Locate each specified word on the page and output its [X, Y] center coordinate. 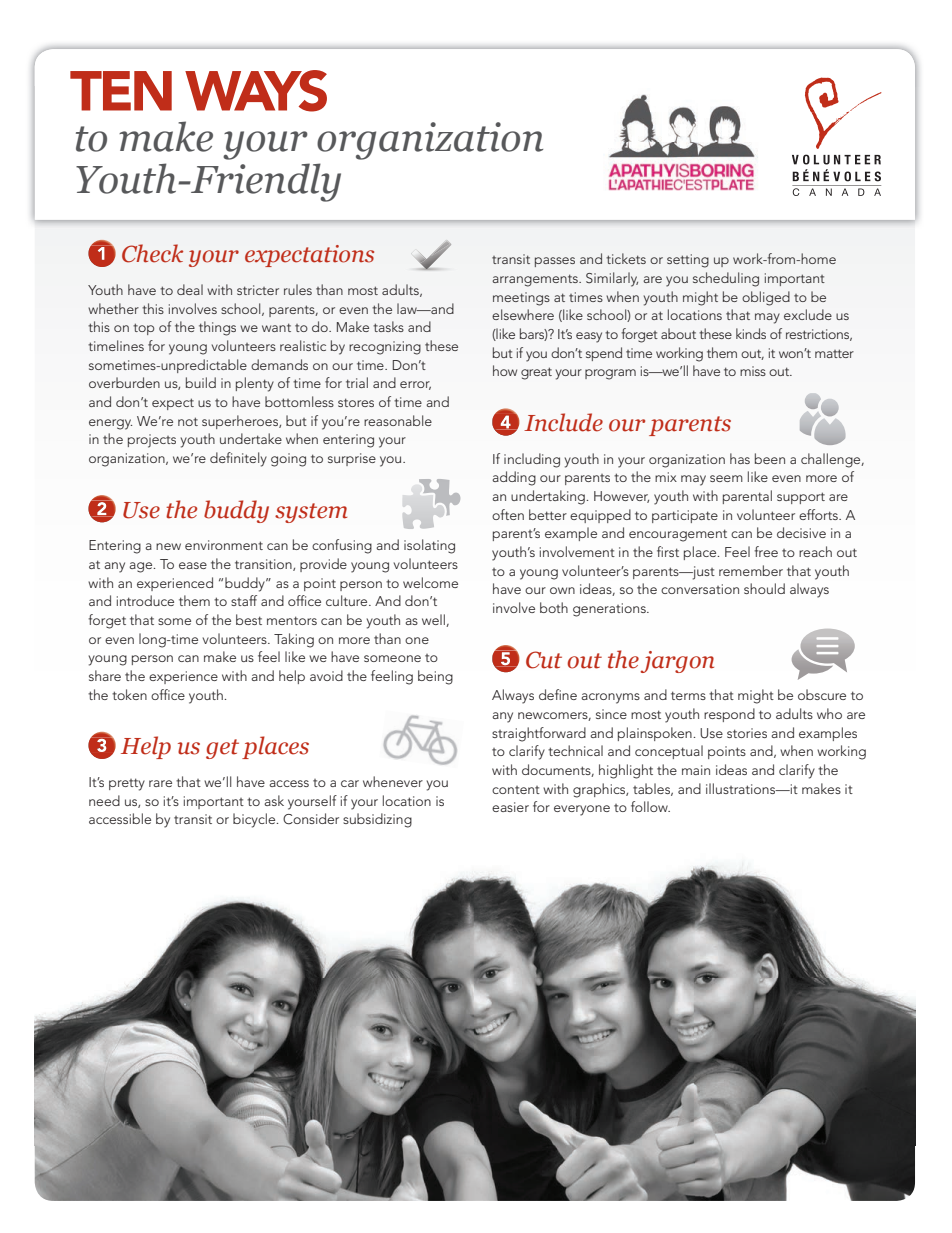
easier [510, 807]
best [249, 619]
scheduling [726, 279]
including [532, 460]
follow [650, 806]
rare [160, 783]
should [764, 588]
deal [190, 289]
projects [152, 441]
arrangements [536, 280]
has [740, 458]
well [434, 620]
